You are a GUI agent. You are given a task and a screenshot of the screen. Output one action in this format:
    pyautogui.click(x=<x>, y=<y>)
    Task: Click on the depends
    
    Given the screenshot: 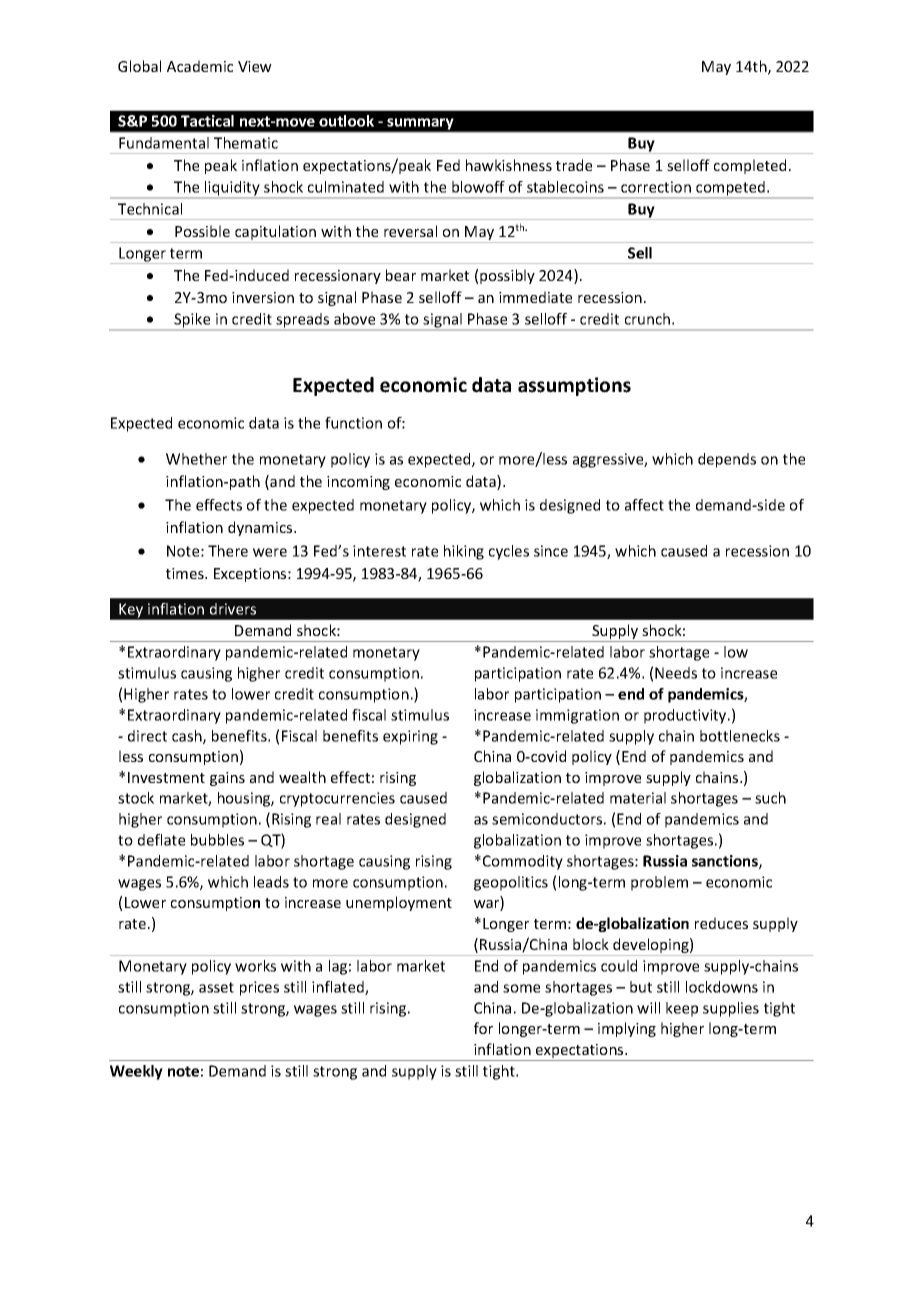 What is the action you would take?
    pyautogui.click(x=727, y=460)
